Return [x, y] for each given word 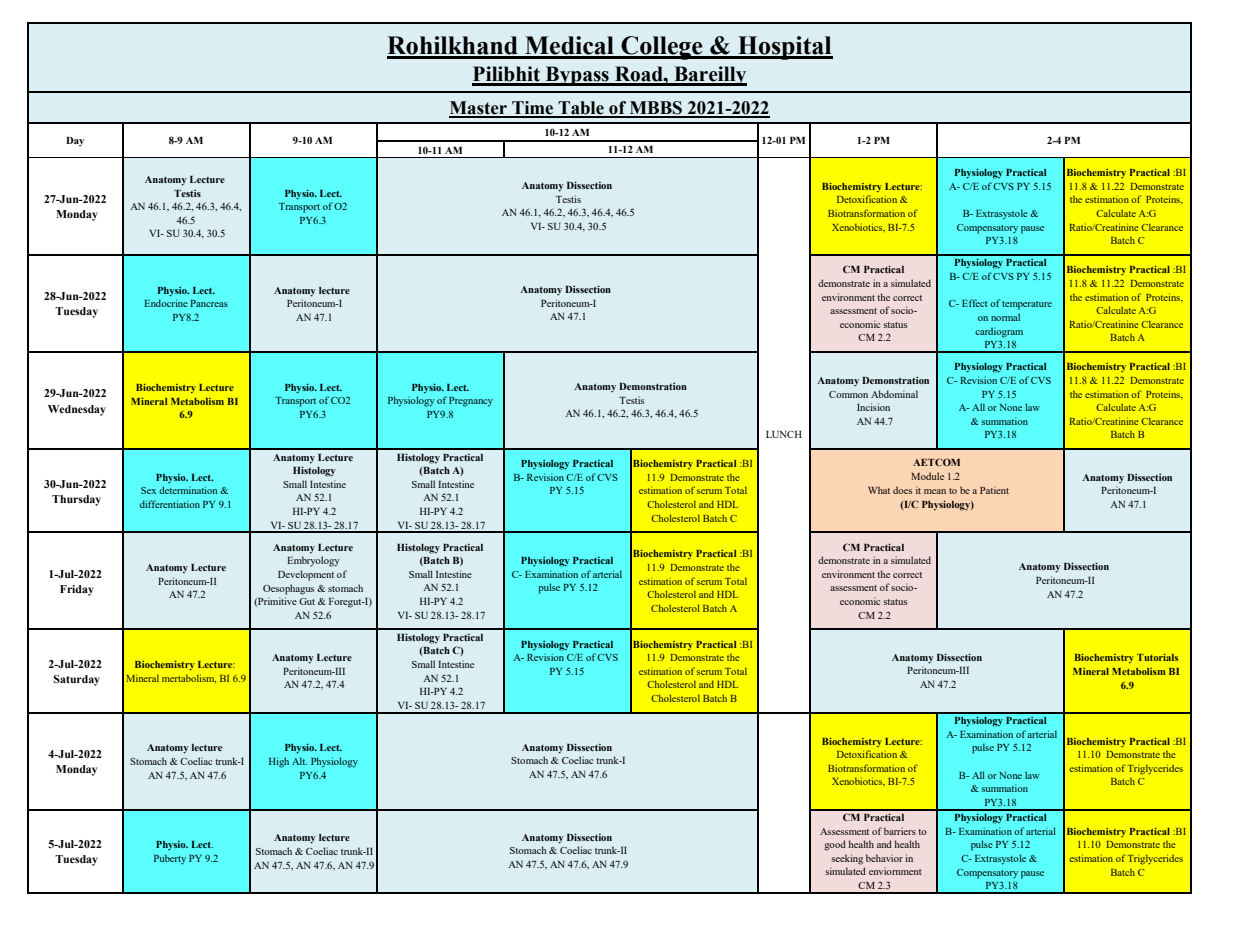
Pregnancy [471, 402]
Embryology [313, 561]
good [835, 845]
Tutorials [1157, 657]
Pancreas [209, 303]
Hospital [784, 48]
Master [479, 109]
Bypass [577, 76]
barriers [900, 831]
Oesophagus [288, 589]
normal [1005, 317]
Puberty [170, 859]
